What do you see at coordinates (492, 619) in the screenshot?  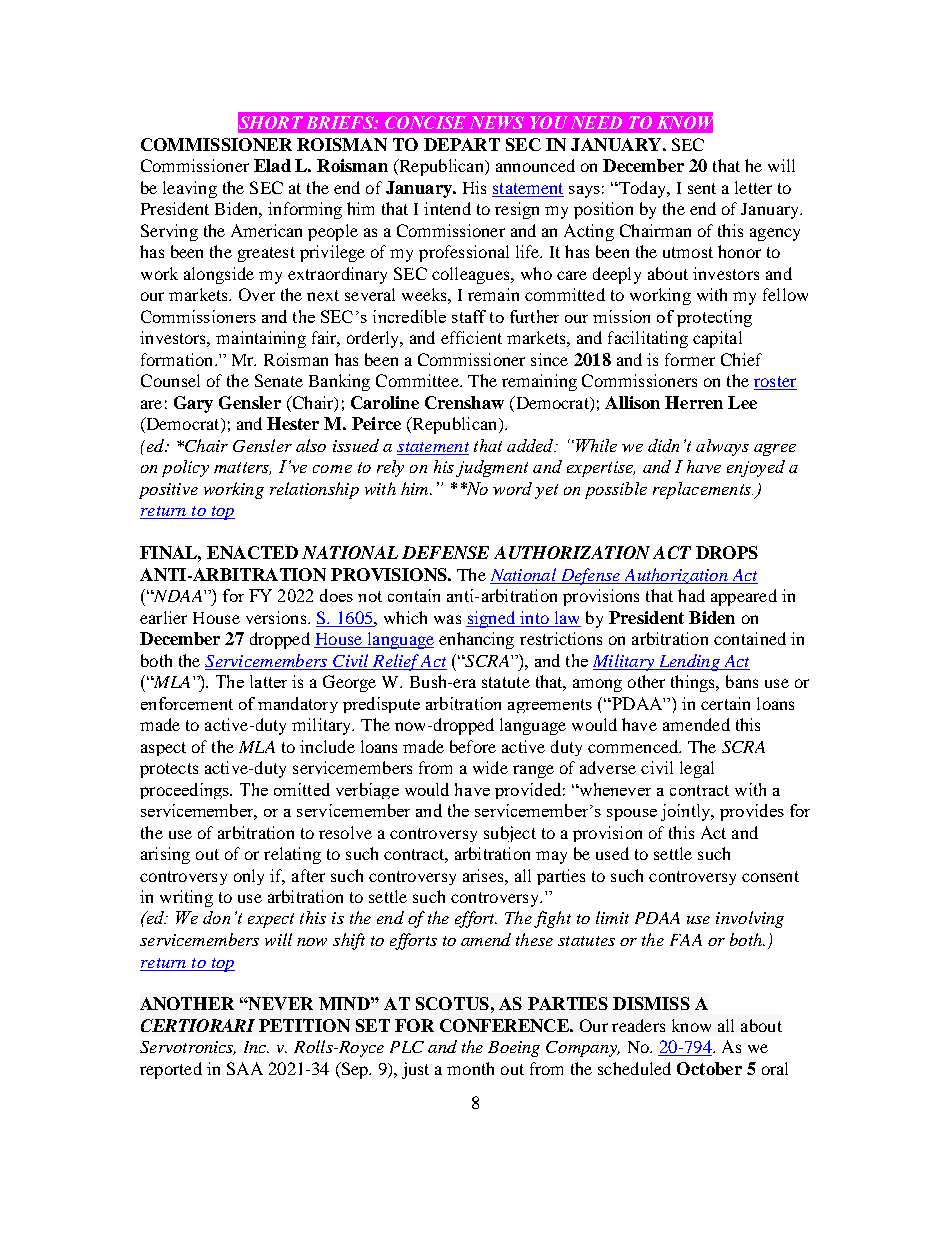 I see `signed` at bounding box center [492, 619].
